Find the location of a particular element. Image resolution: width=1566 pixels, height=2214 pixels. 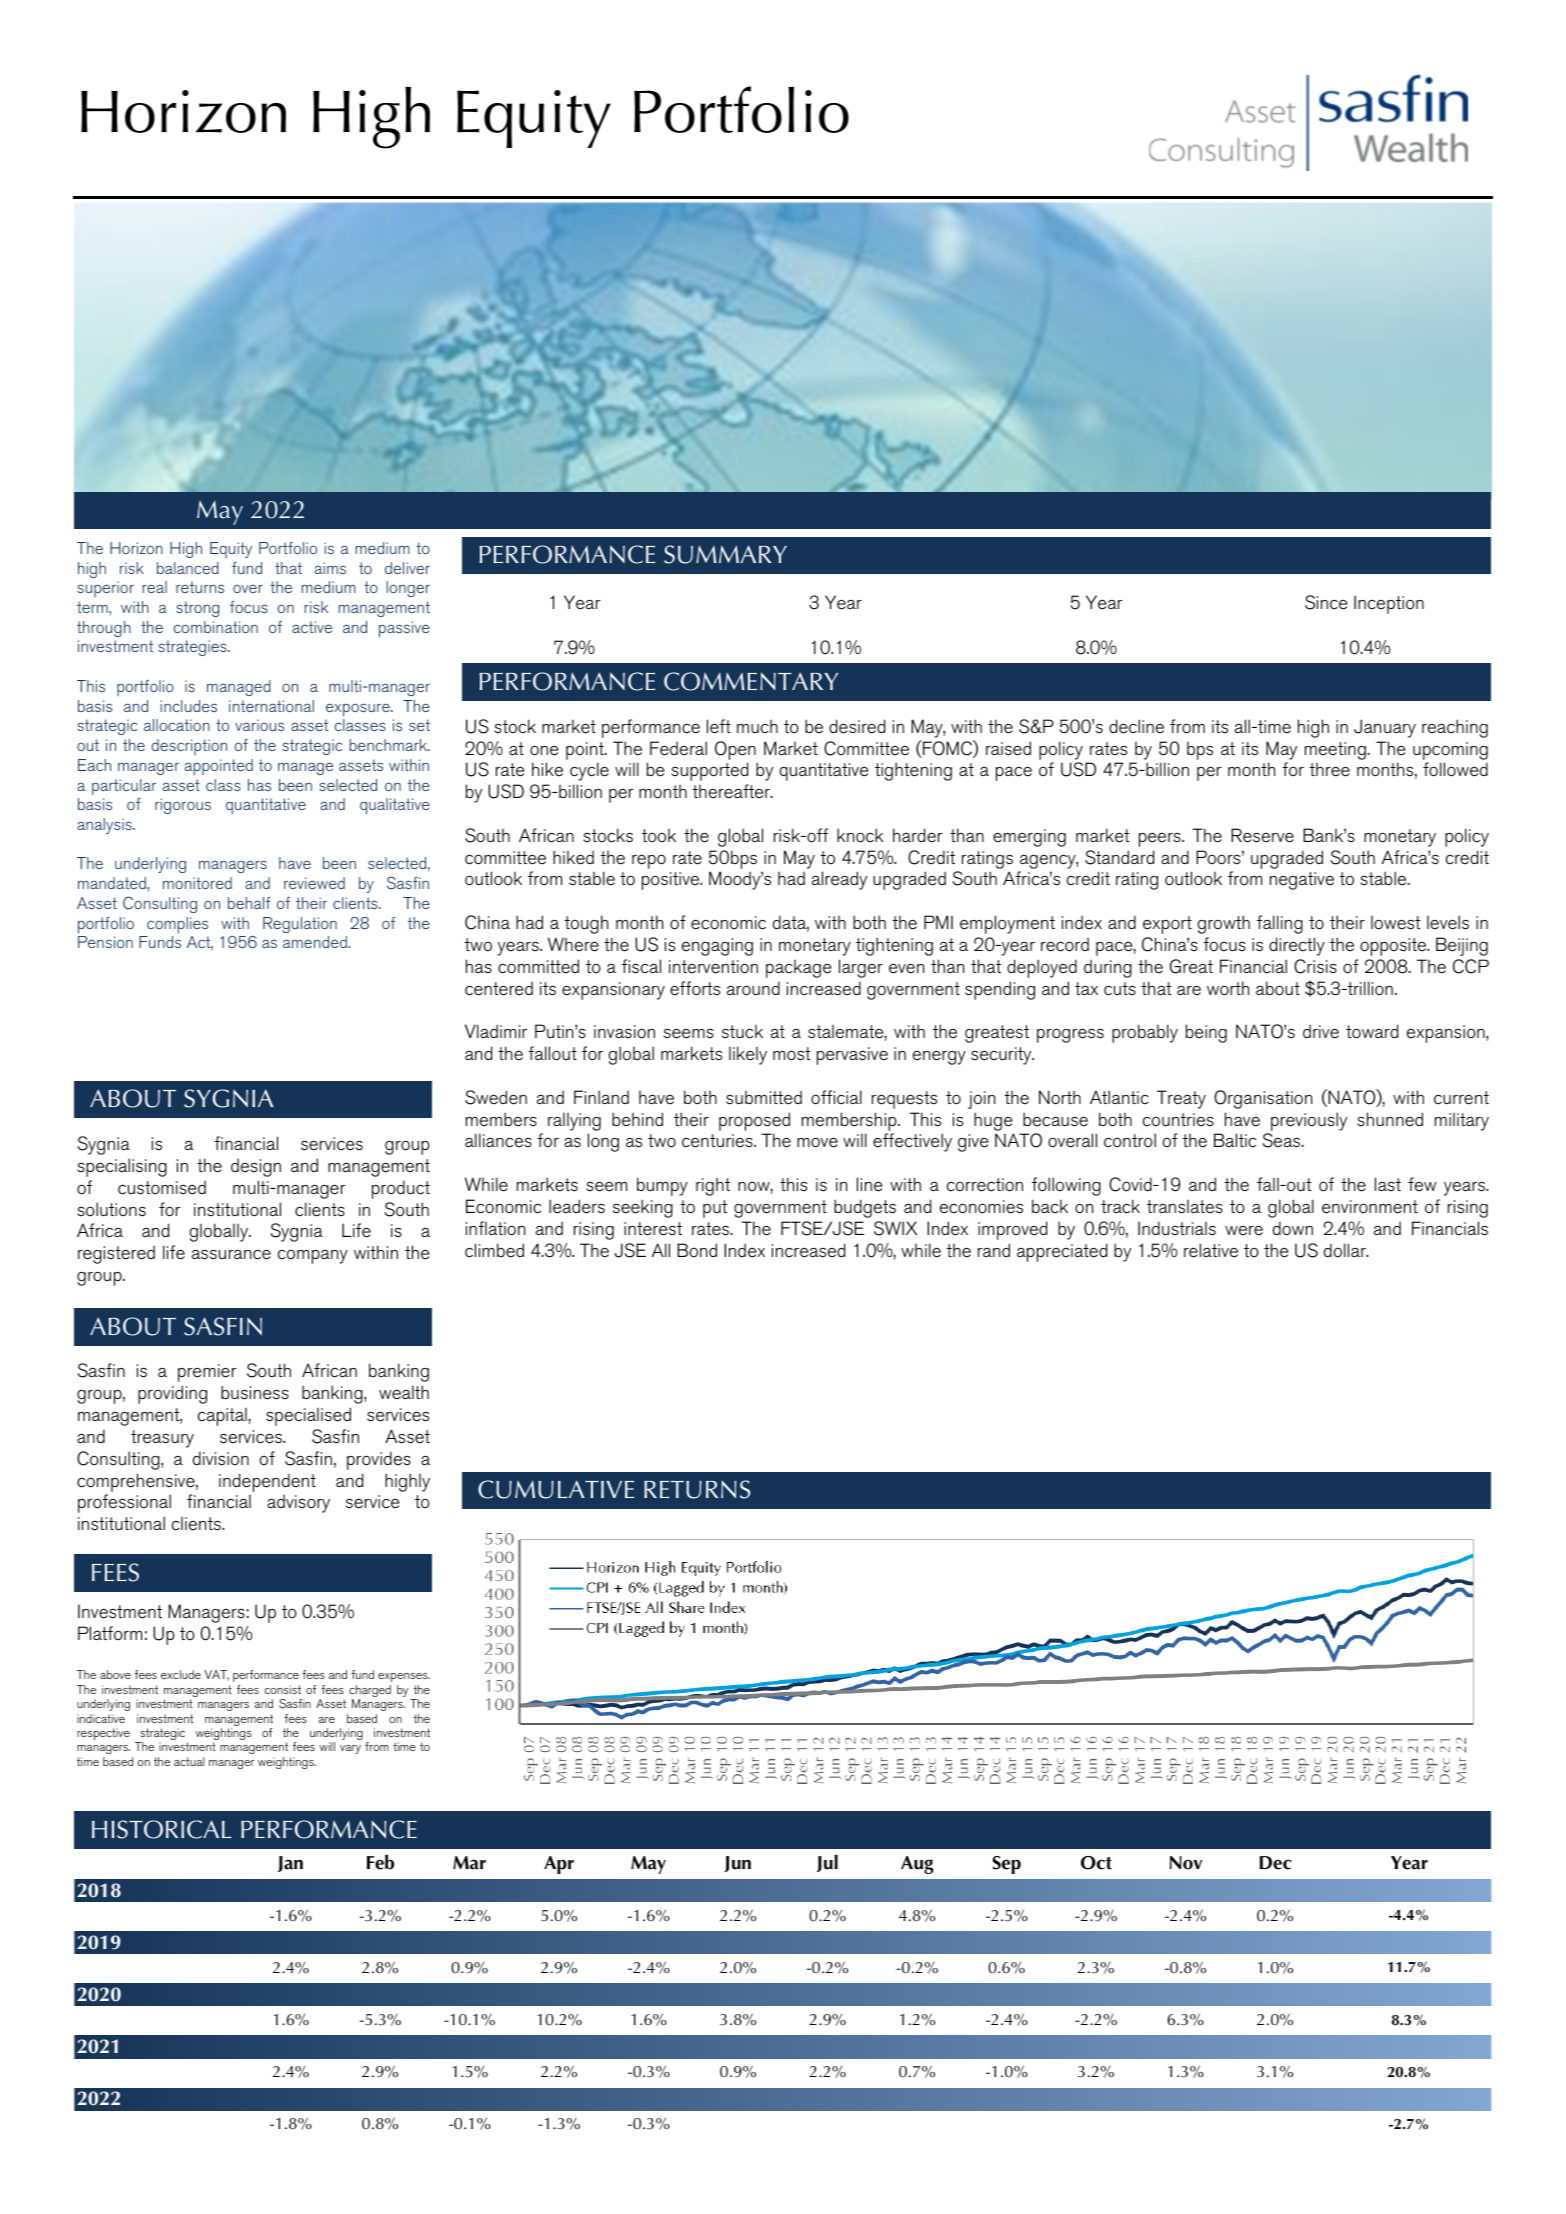

Since is located at coordinates (1326, 602).
